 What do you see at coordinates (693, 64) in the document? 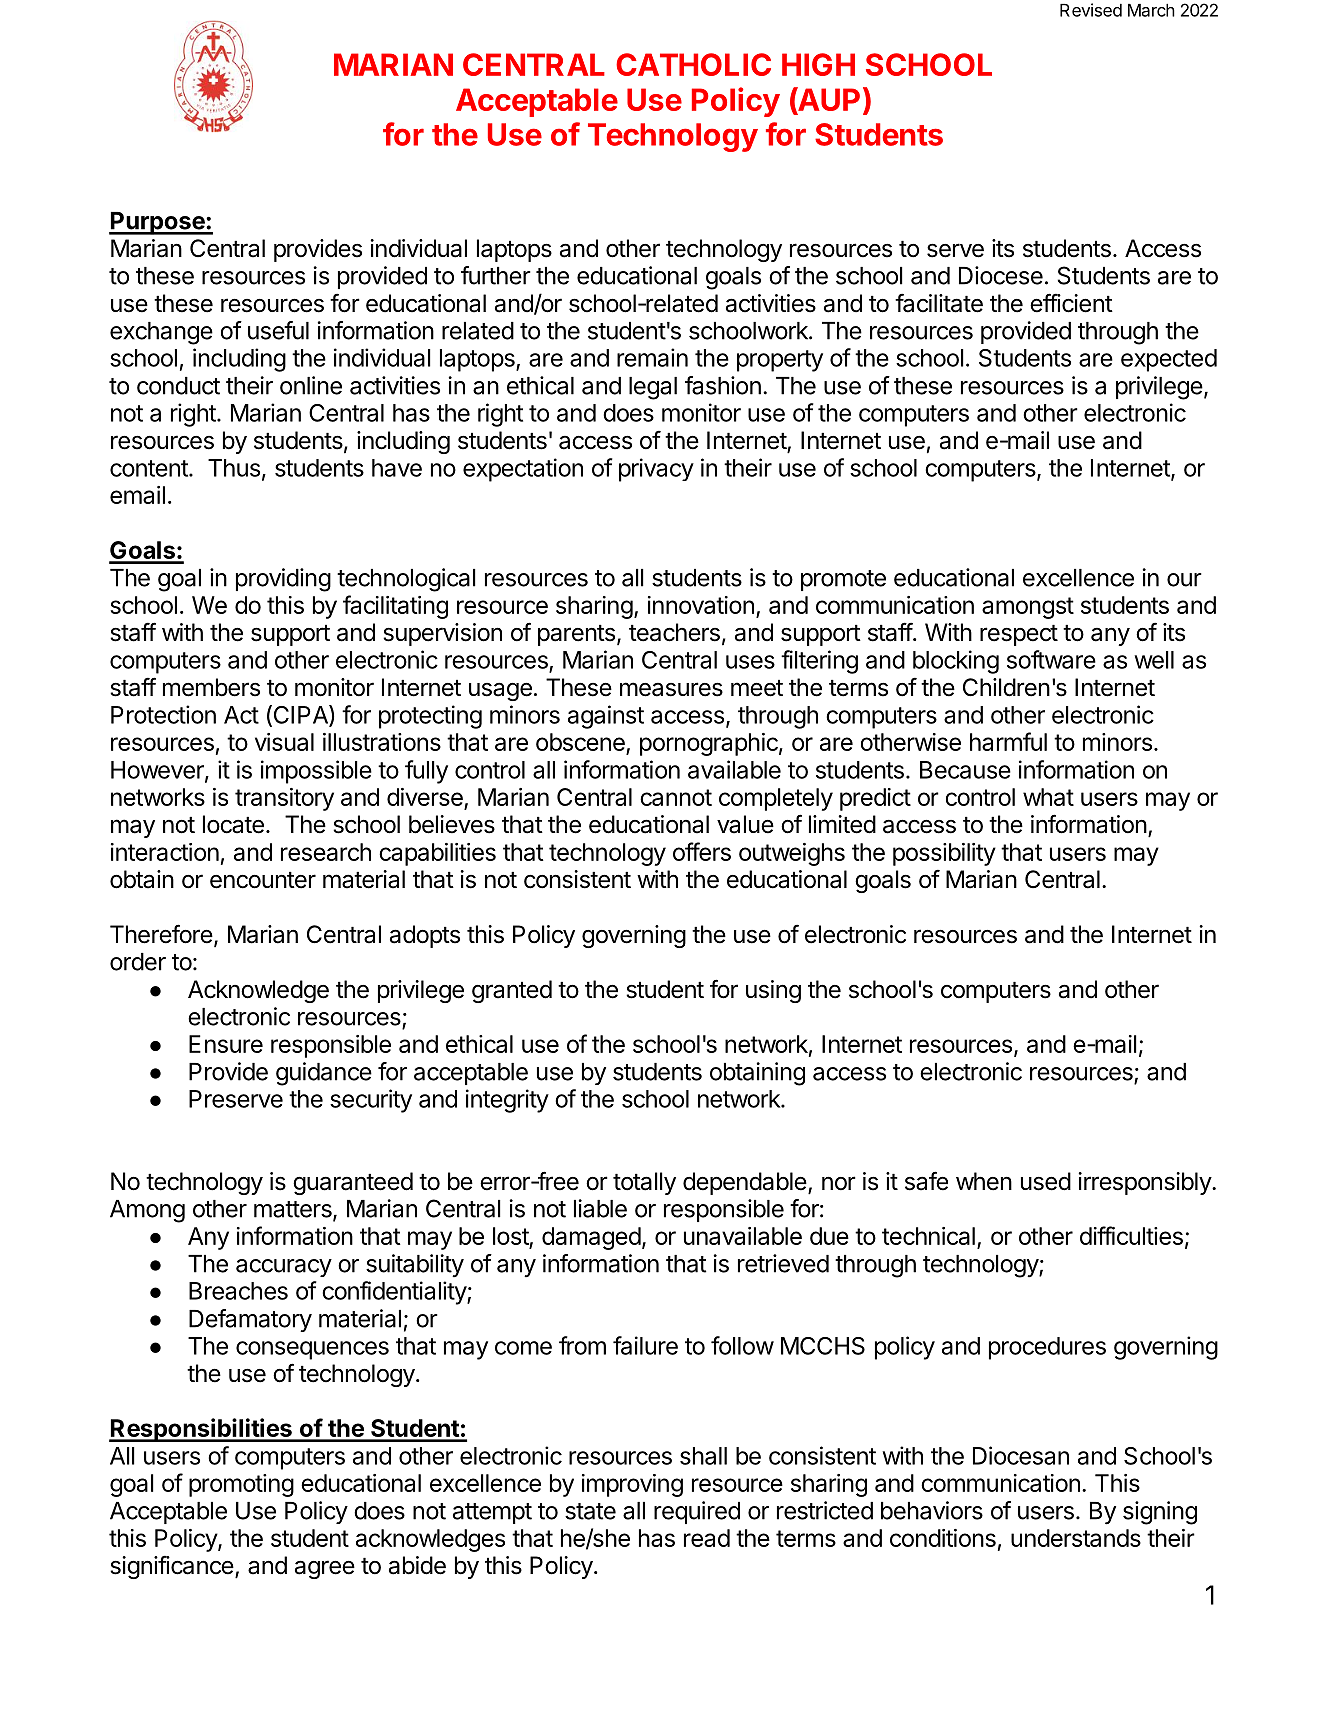
I see `CATHOLIC` at bounding box center [693, 64].
